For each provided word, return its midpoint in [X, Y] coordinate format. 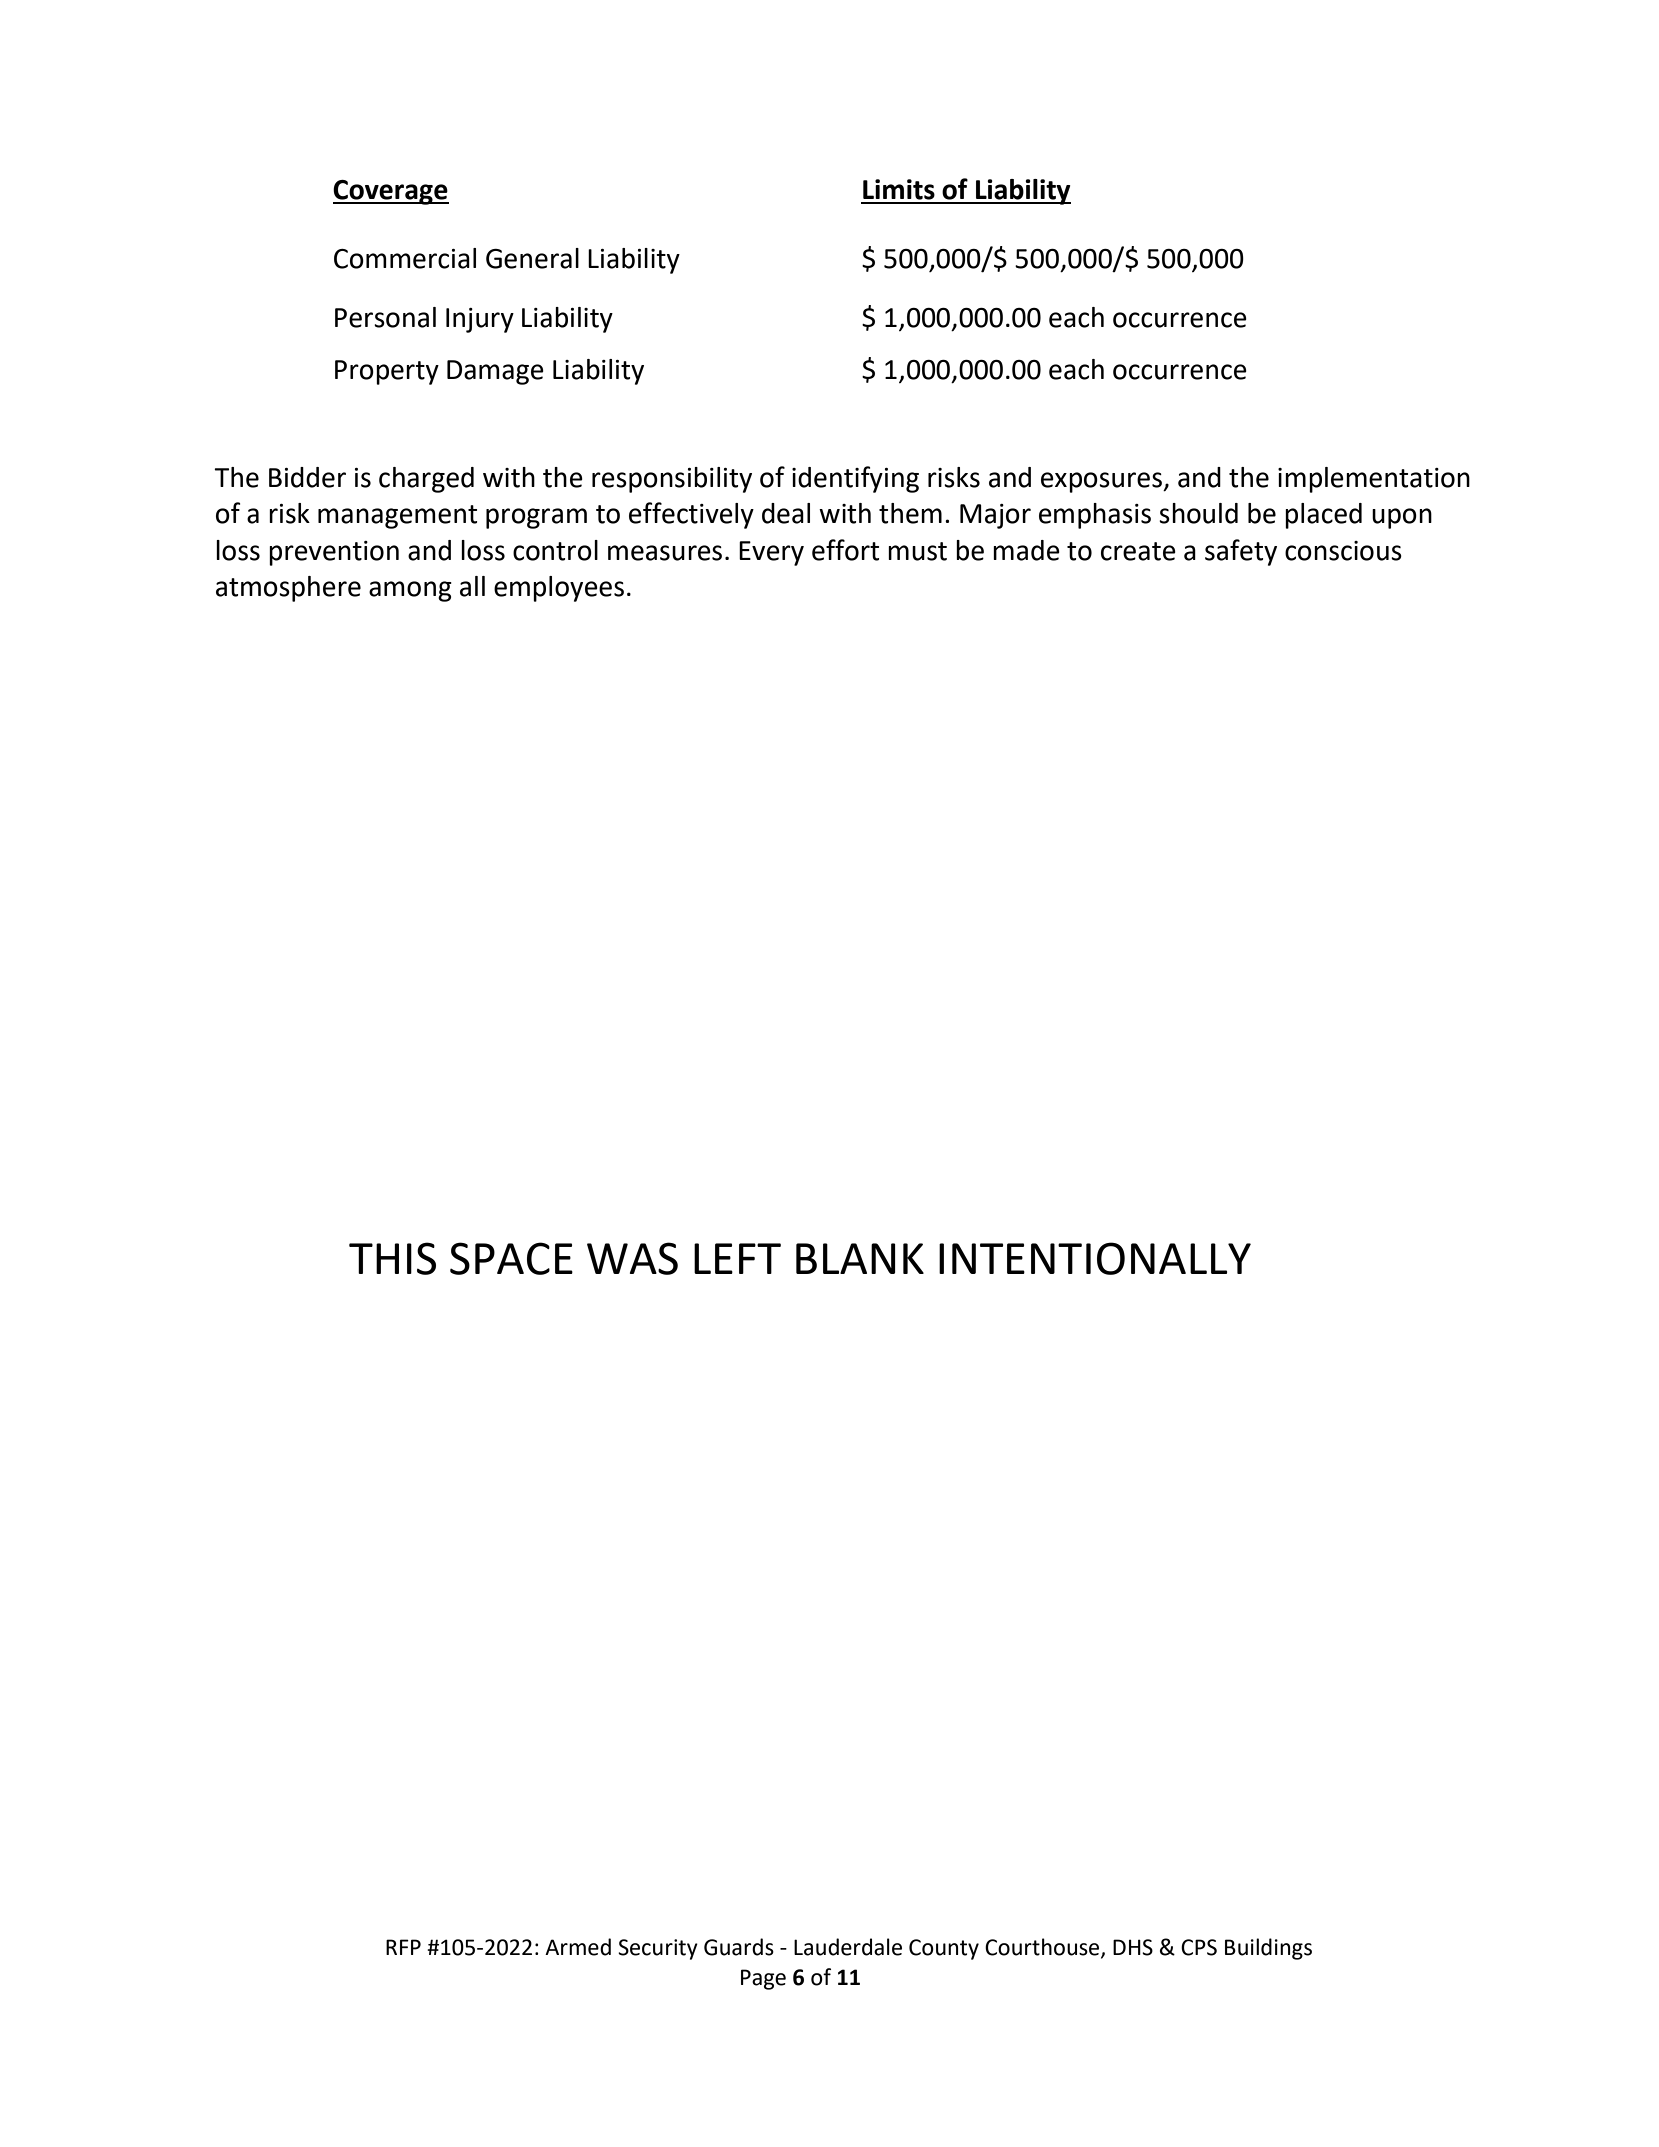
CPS [1199, 1947]
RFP [403, 1947]
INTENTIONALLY [1095, 1258]
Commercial [405, 258]
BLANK [860, 1258]
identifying [855, 479]
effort [845, 550]
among [410, 591]
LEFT [737, 1258]
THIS [392, 1258]
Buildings [1268, 1949]
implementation [1374, 480]
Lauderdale [848, 1947]
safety [1241, 552]
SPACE [511, 1258]
